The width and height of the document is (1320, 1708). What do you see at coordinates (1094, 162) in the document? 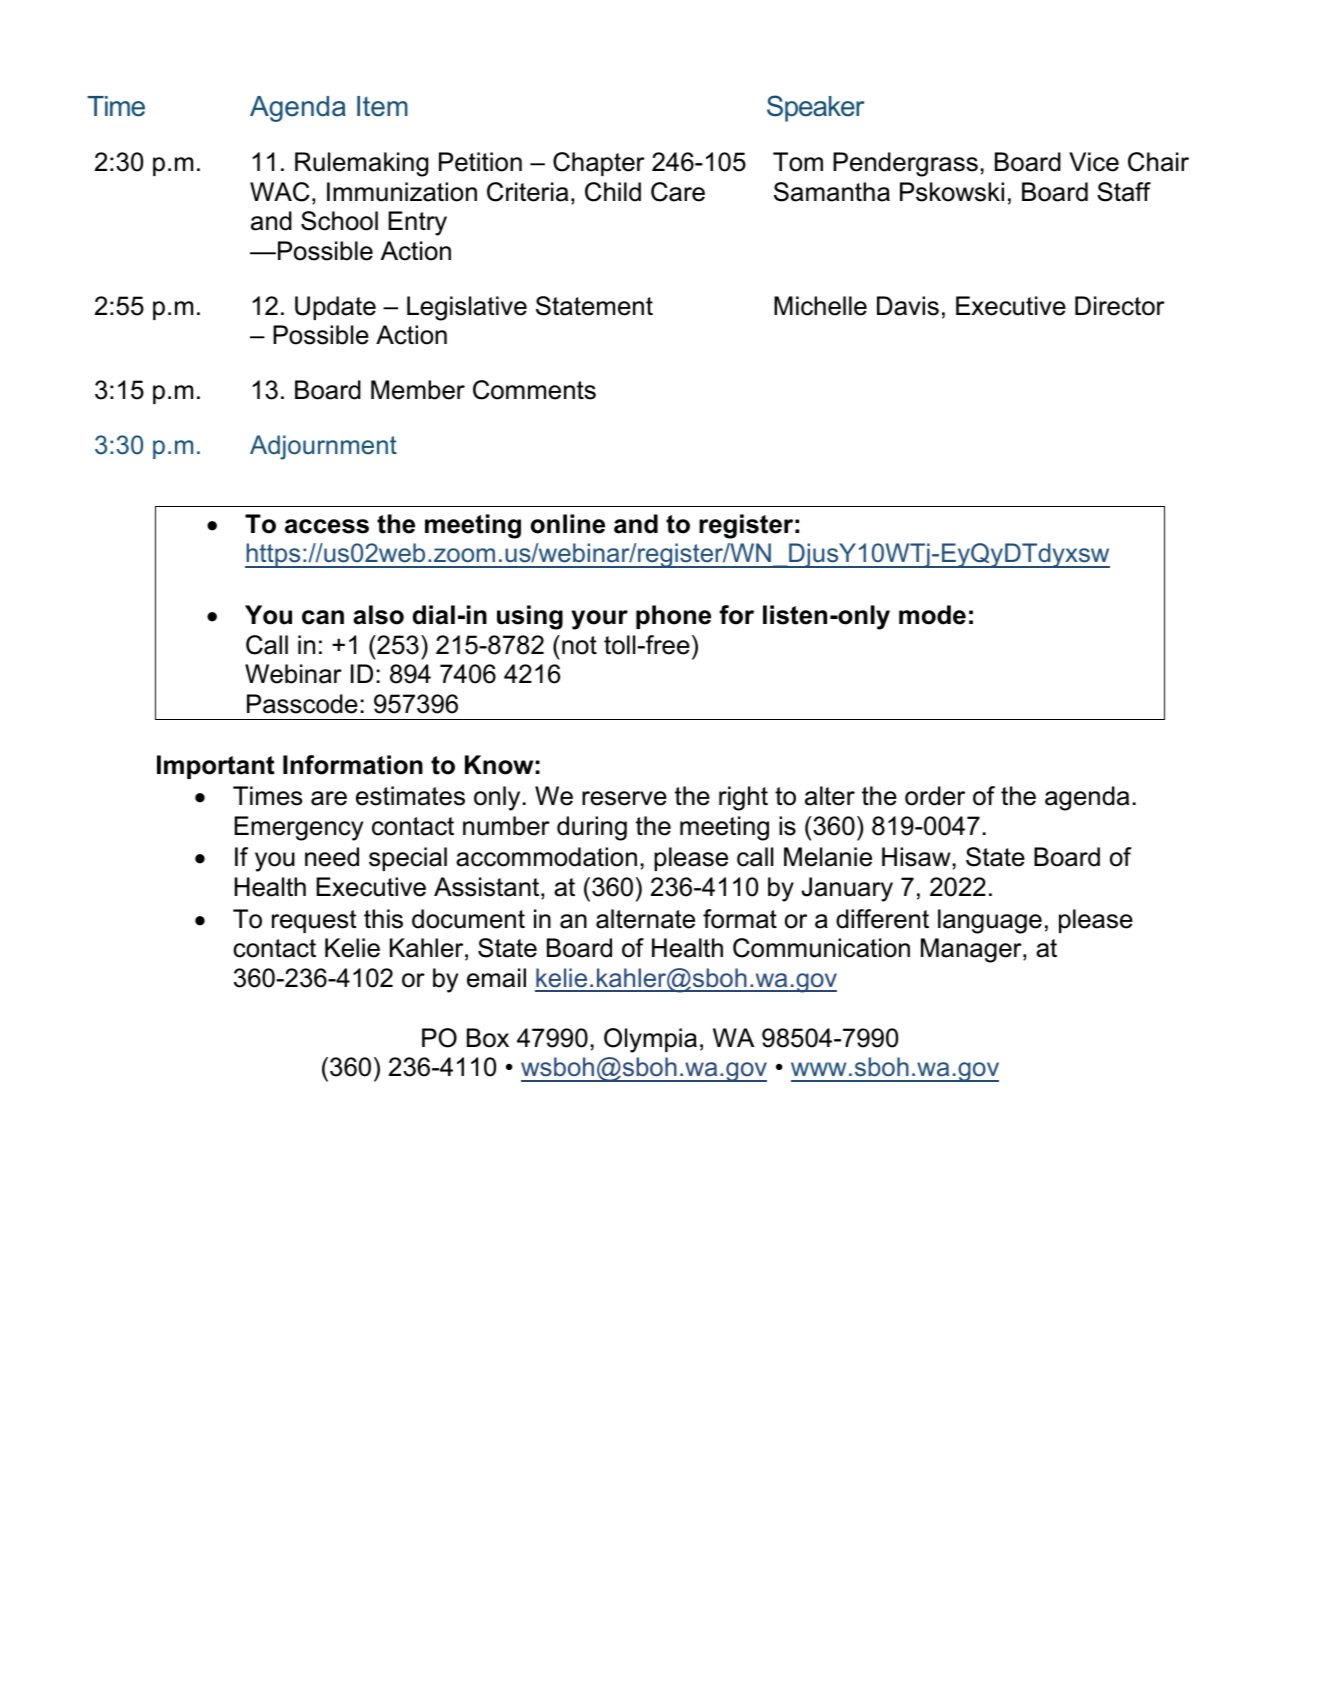
I see `Vice` at bounding box center [1094, 162].
